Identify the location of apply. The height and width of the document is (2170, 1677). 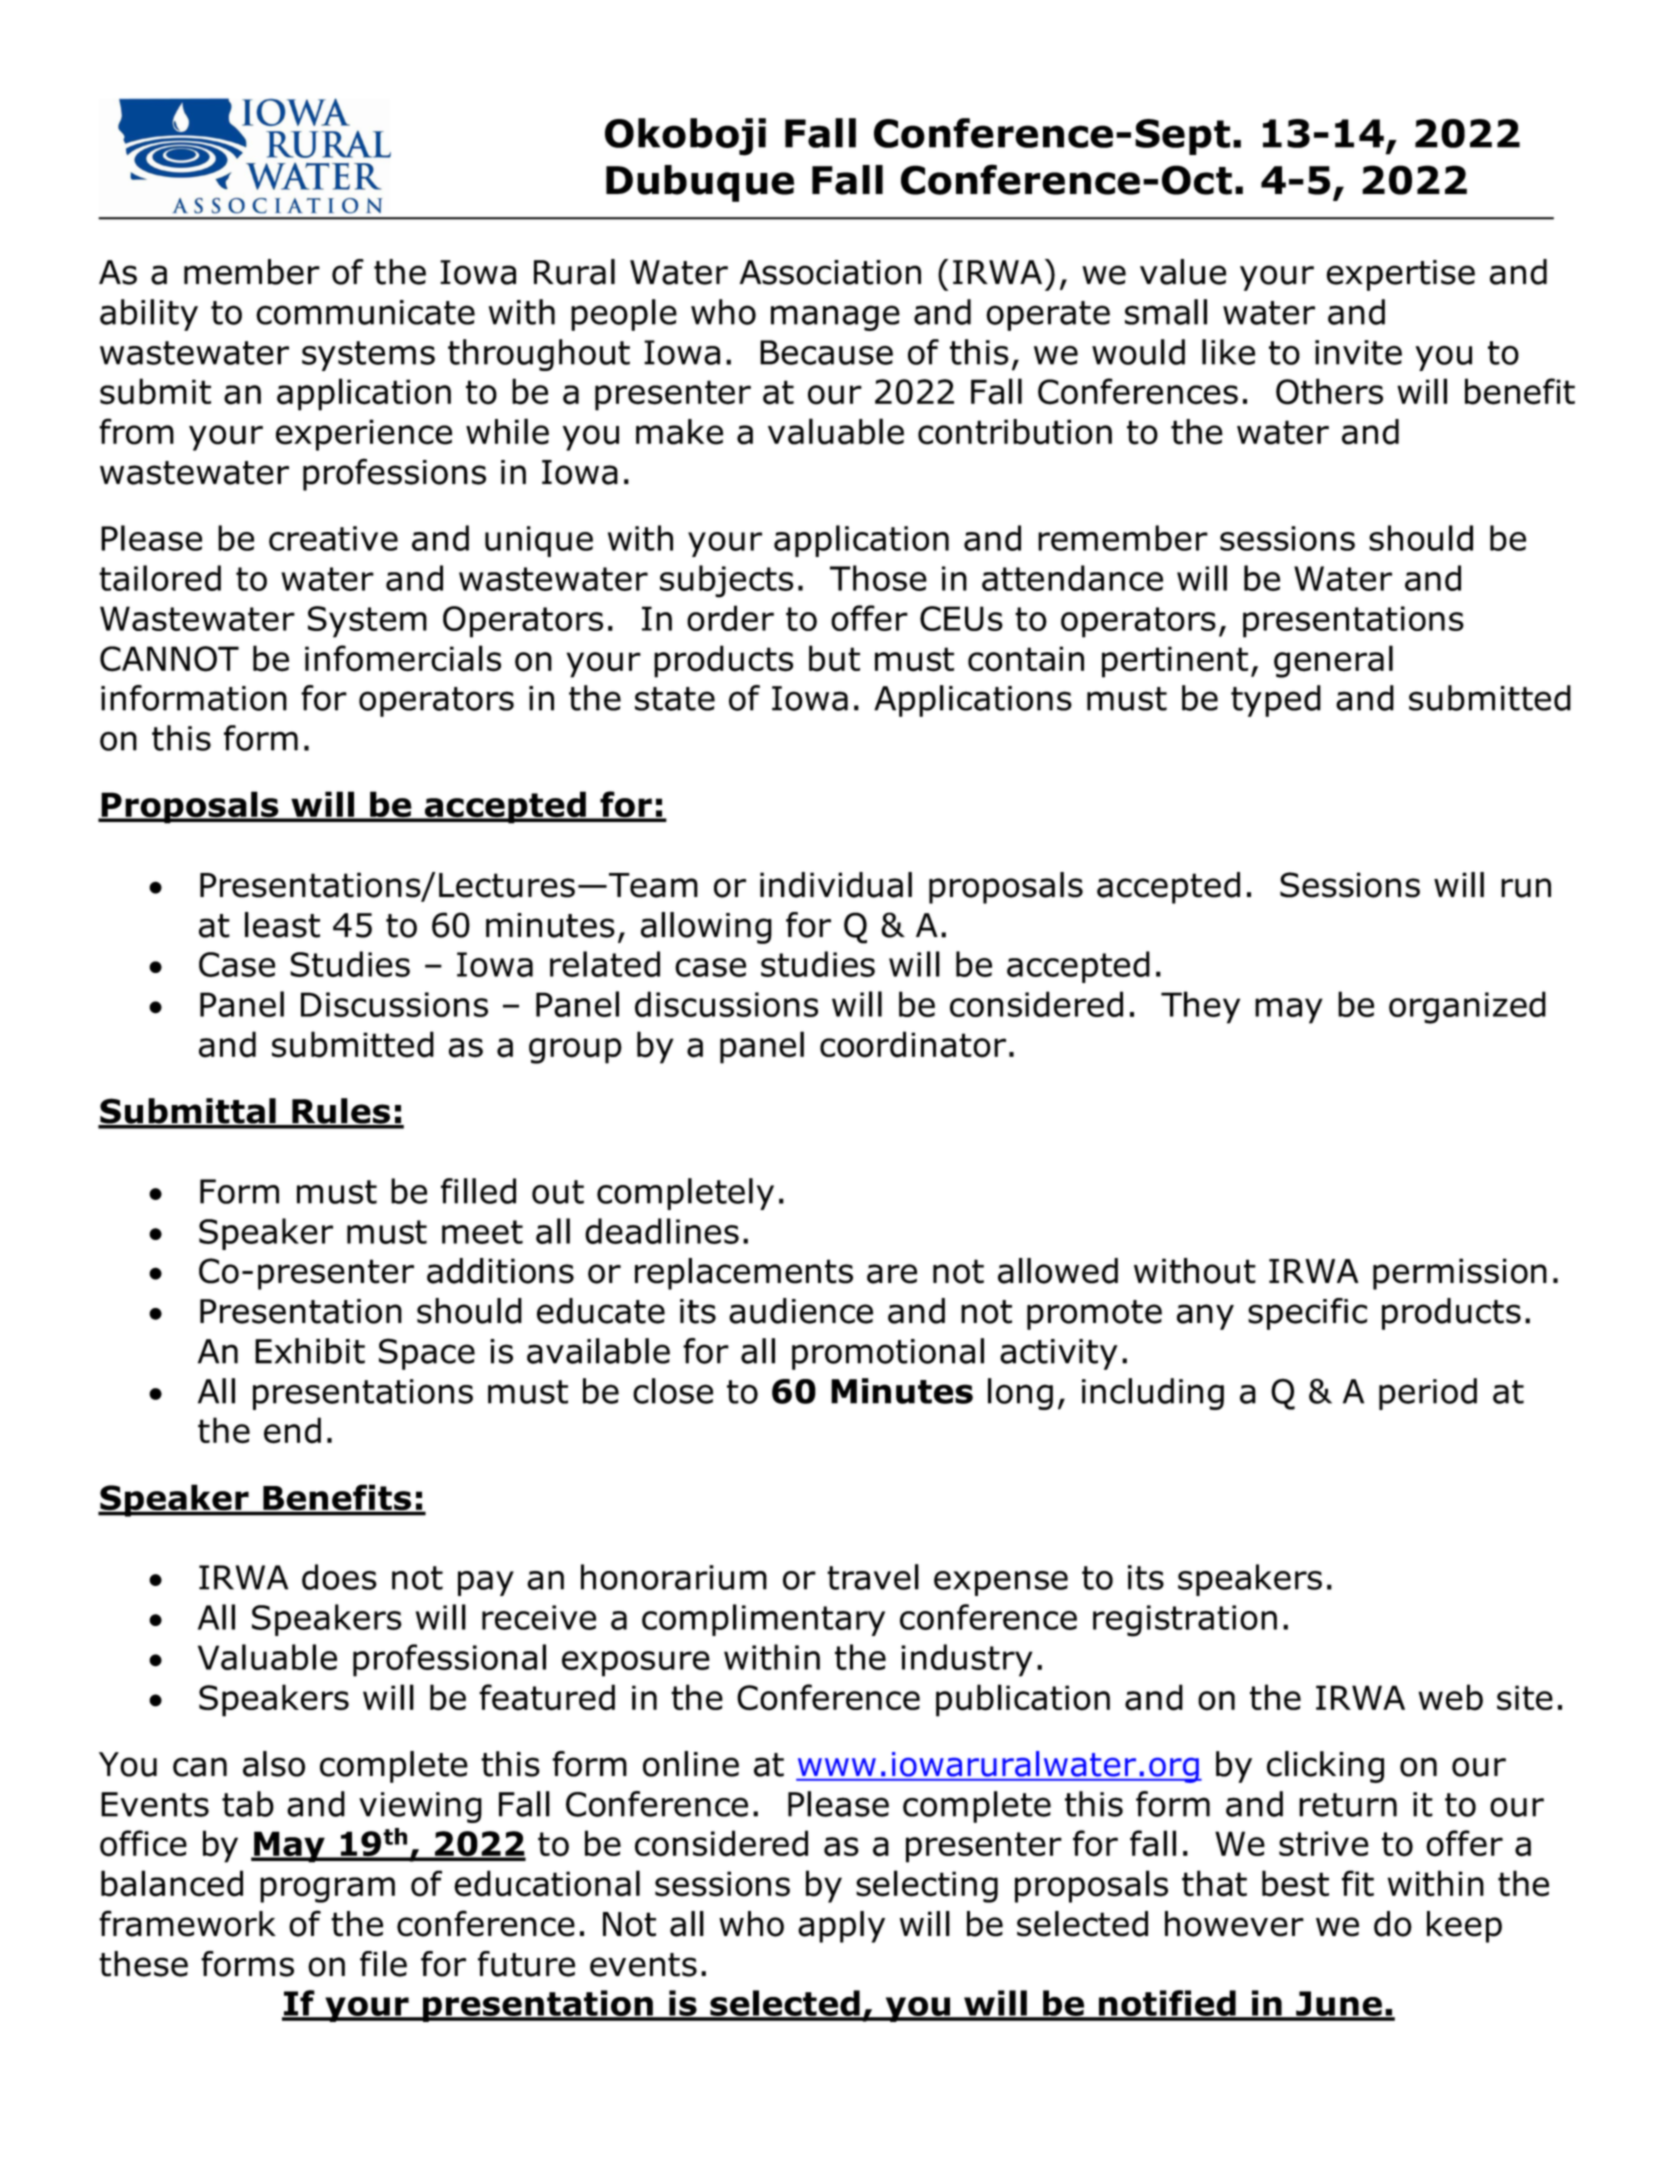
(841, 1927).
